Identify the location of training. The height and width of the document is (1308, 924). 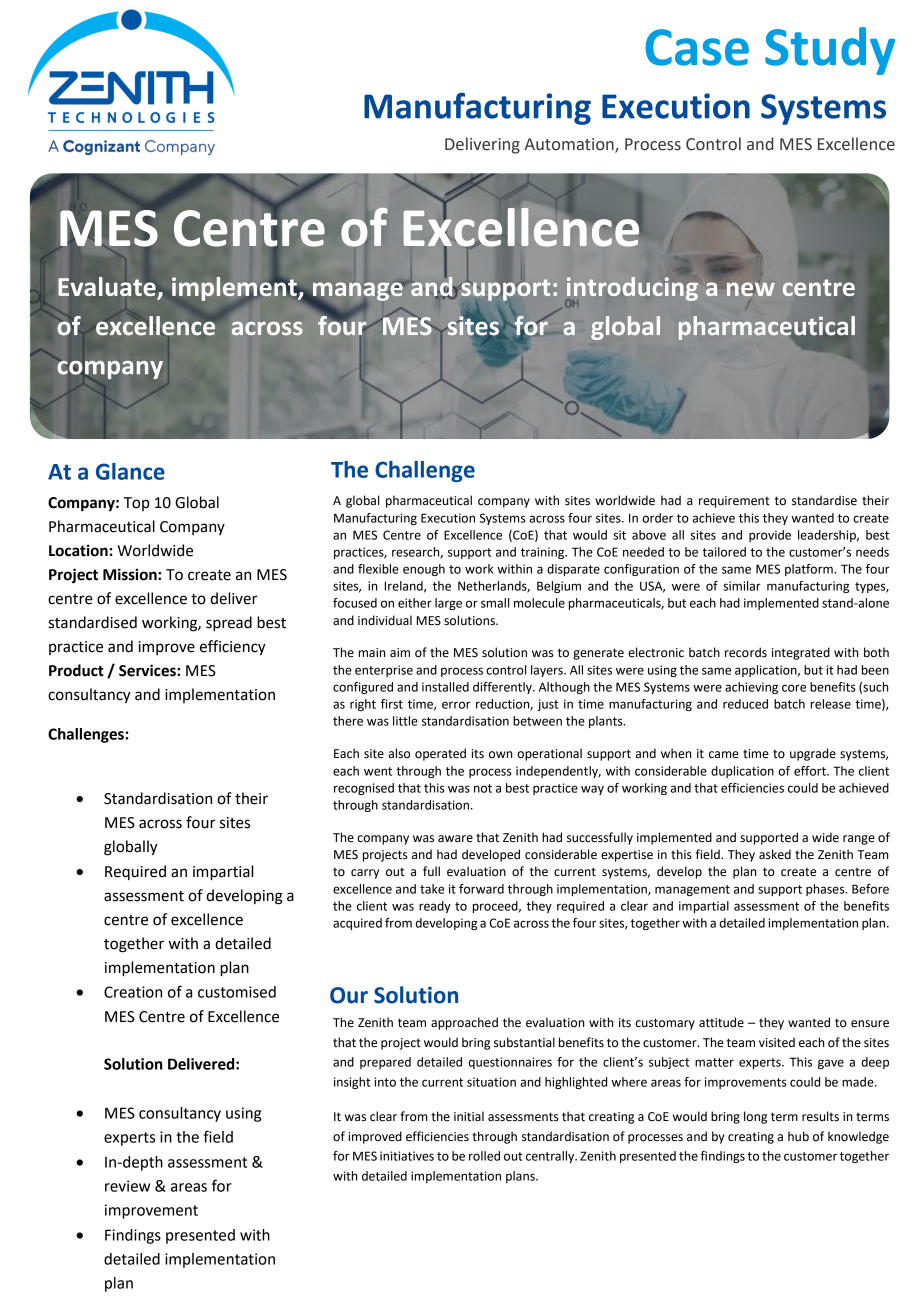
(544, 553).
